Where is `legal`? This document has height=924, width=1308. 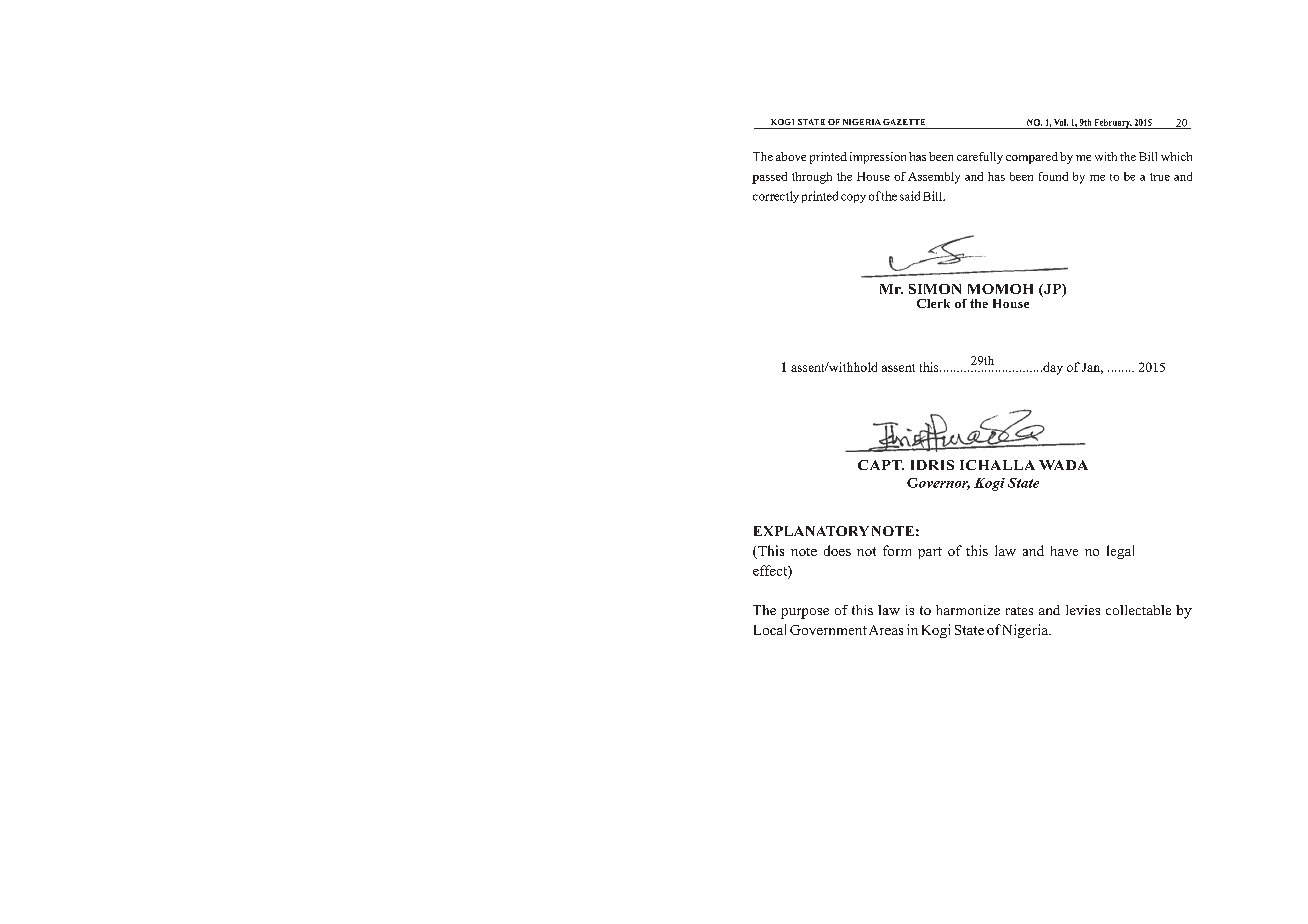 legal is located at coordinates (1120, 552).
